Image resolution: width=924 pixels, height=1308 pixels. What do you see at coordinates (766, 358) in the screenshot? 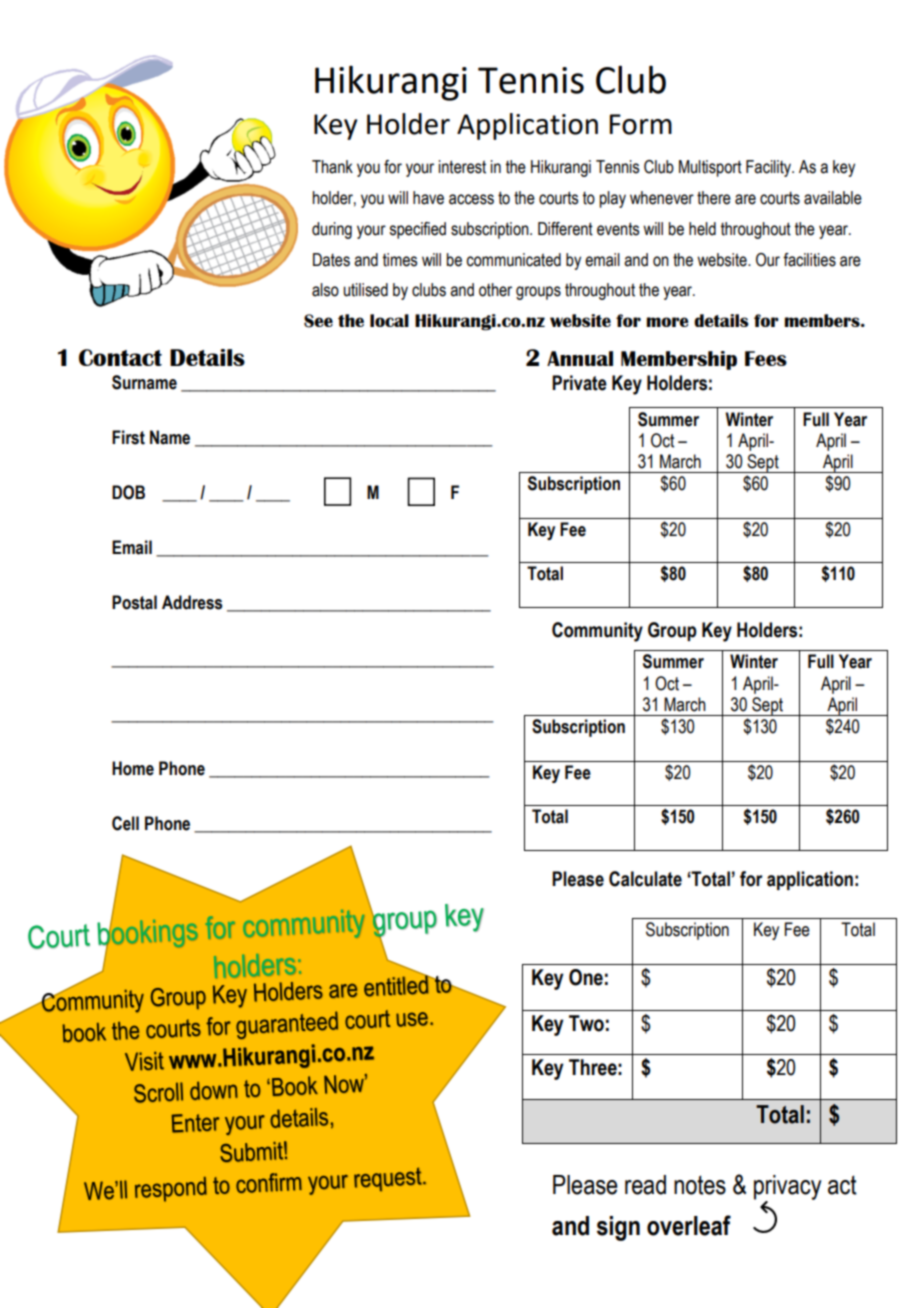
I see `Fees` at bounding box center [766, 358].
